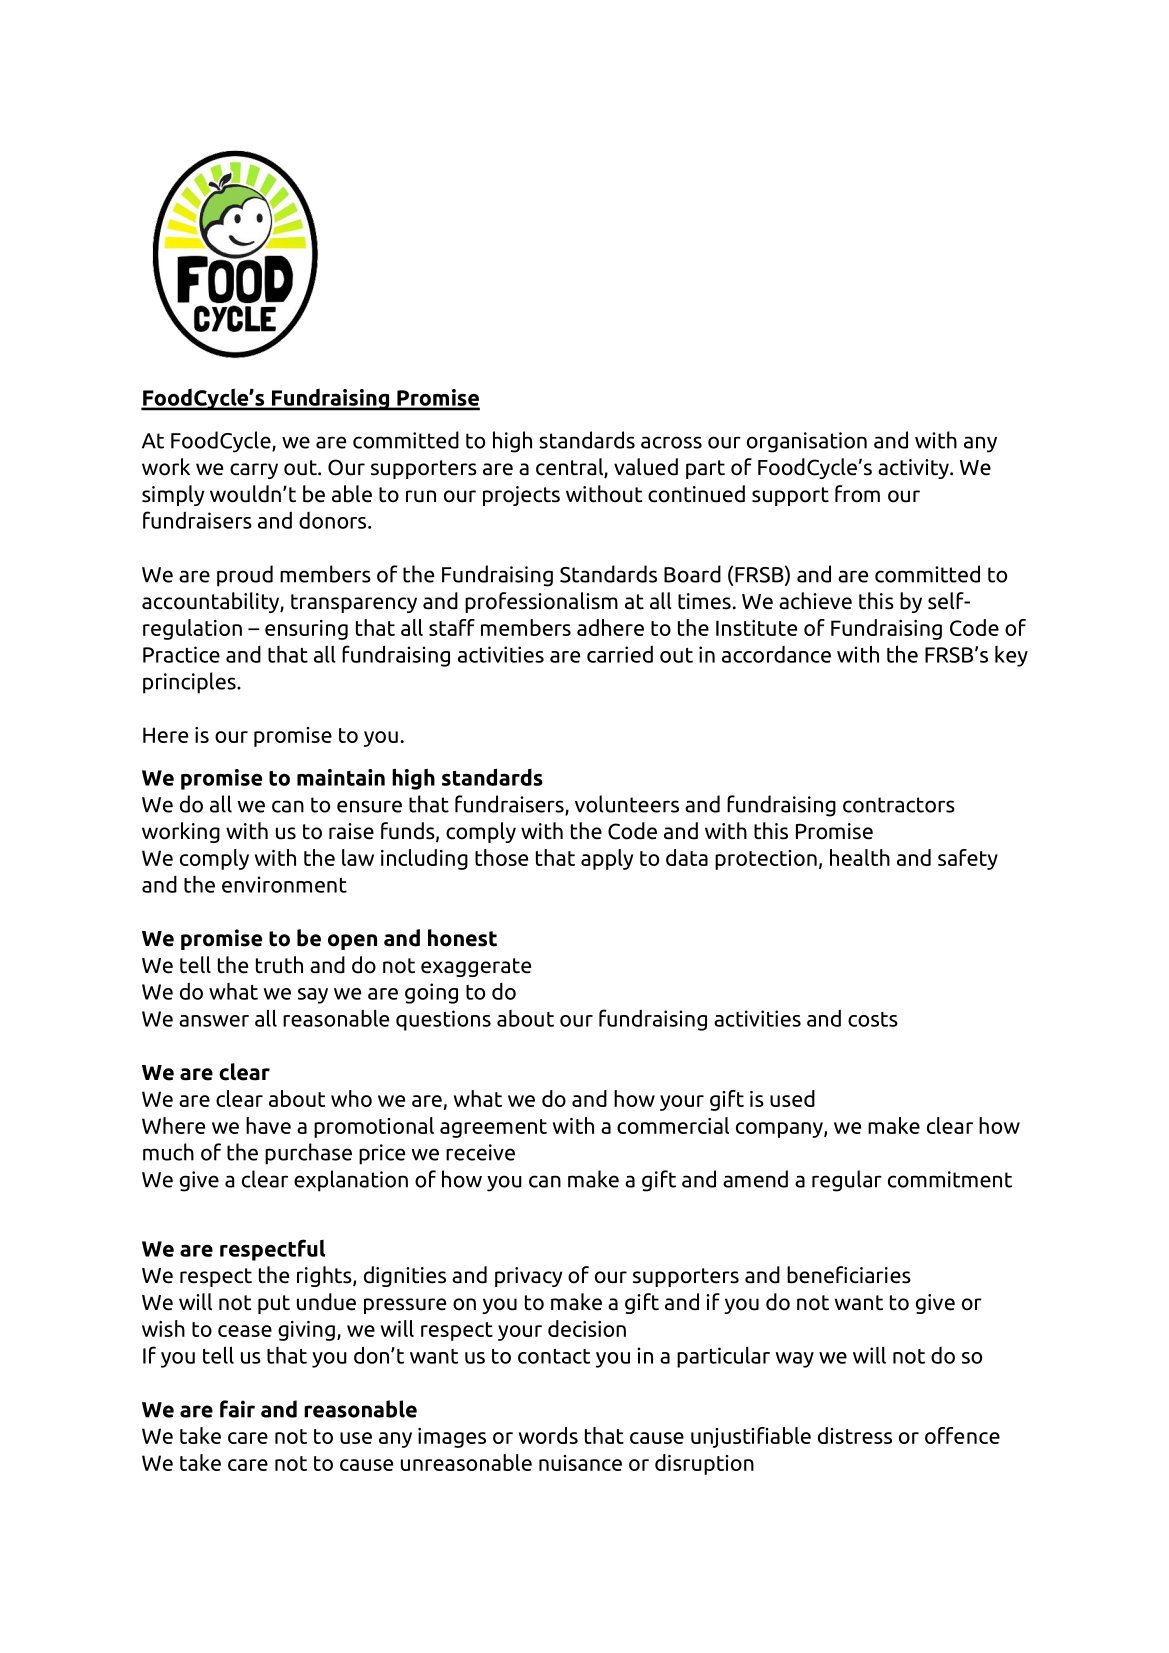 This screenshot has height=1653, width=1169. What do you see at coordinates (237, 1409) in the screenshot?
I see `fair` at bounding box center [237, 1409].
